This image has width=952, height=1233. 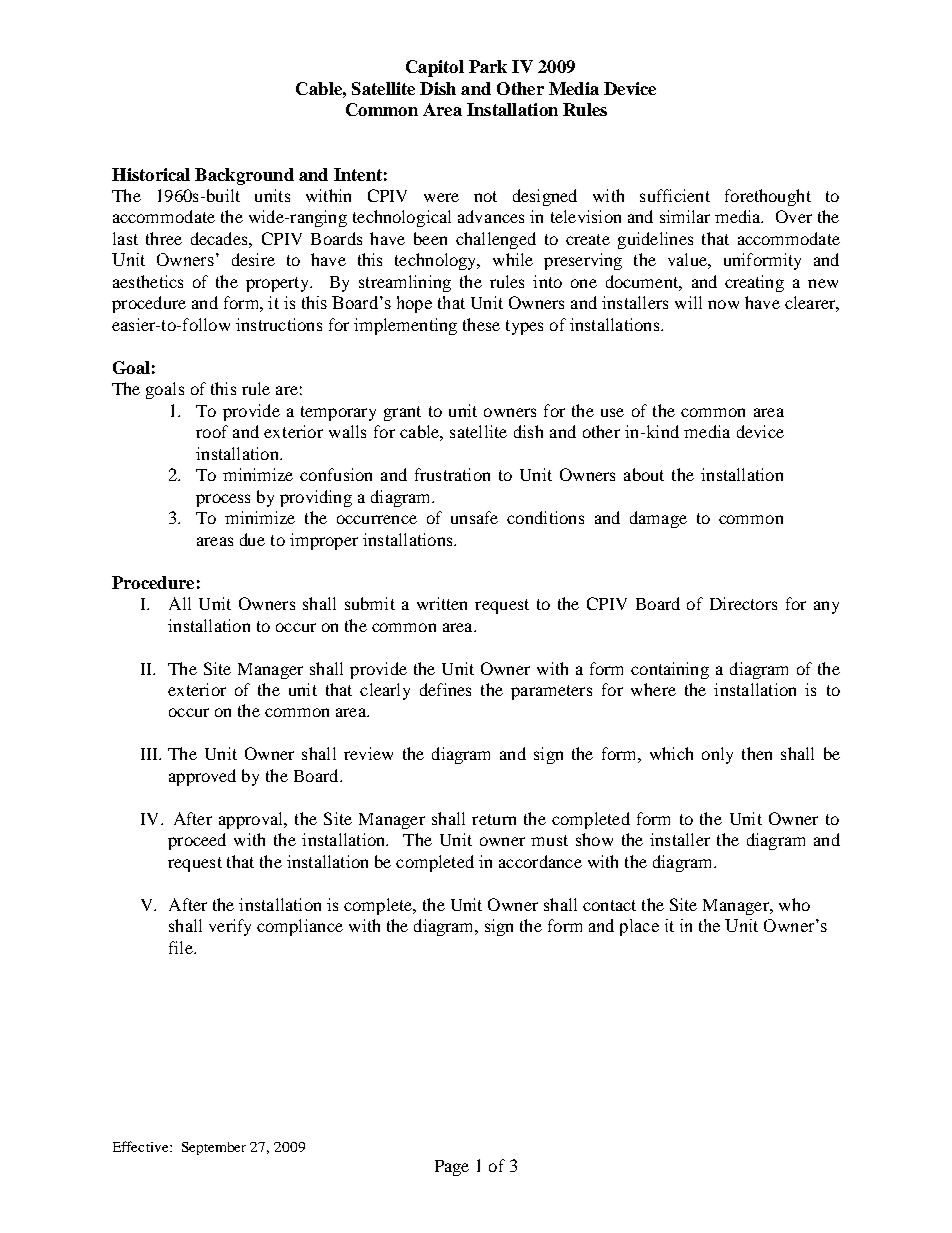 What do you see at coordinates (244, 176) in the image?
I see `Background` at bounding box center [244, 176].
